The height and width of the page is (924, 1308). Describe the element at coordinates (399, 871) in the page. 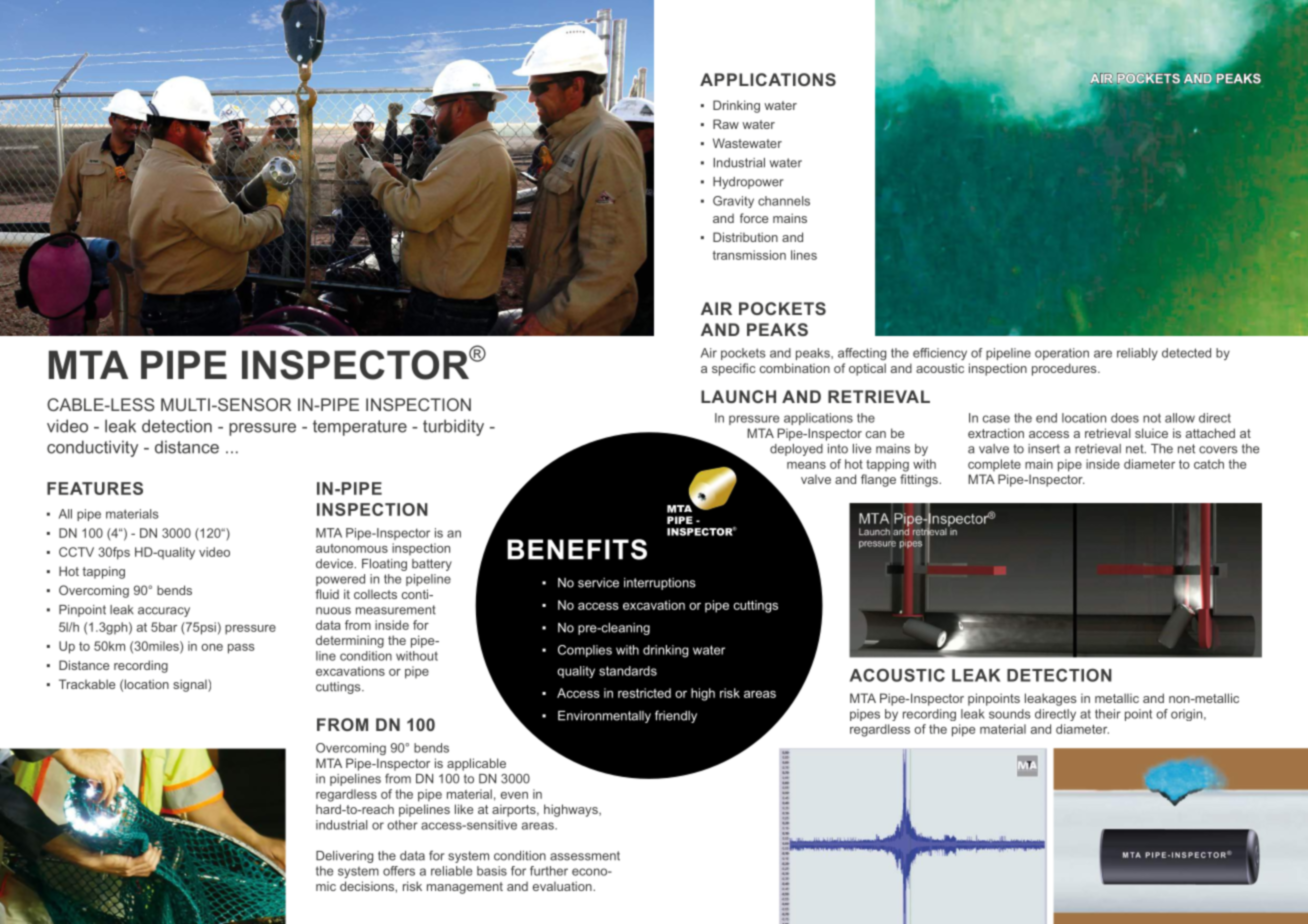

I see `offers` at that location.
